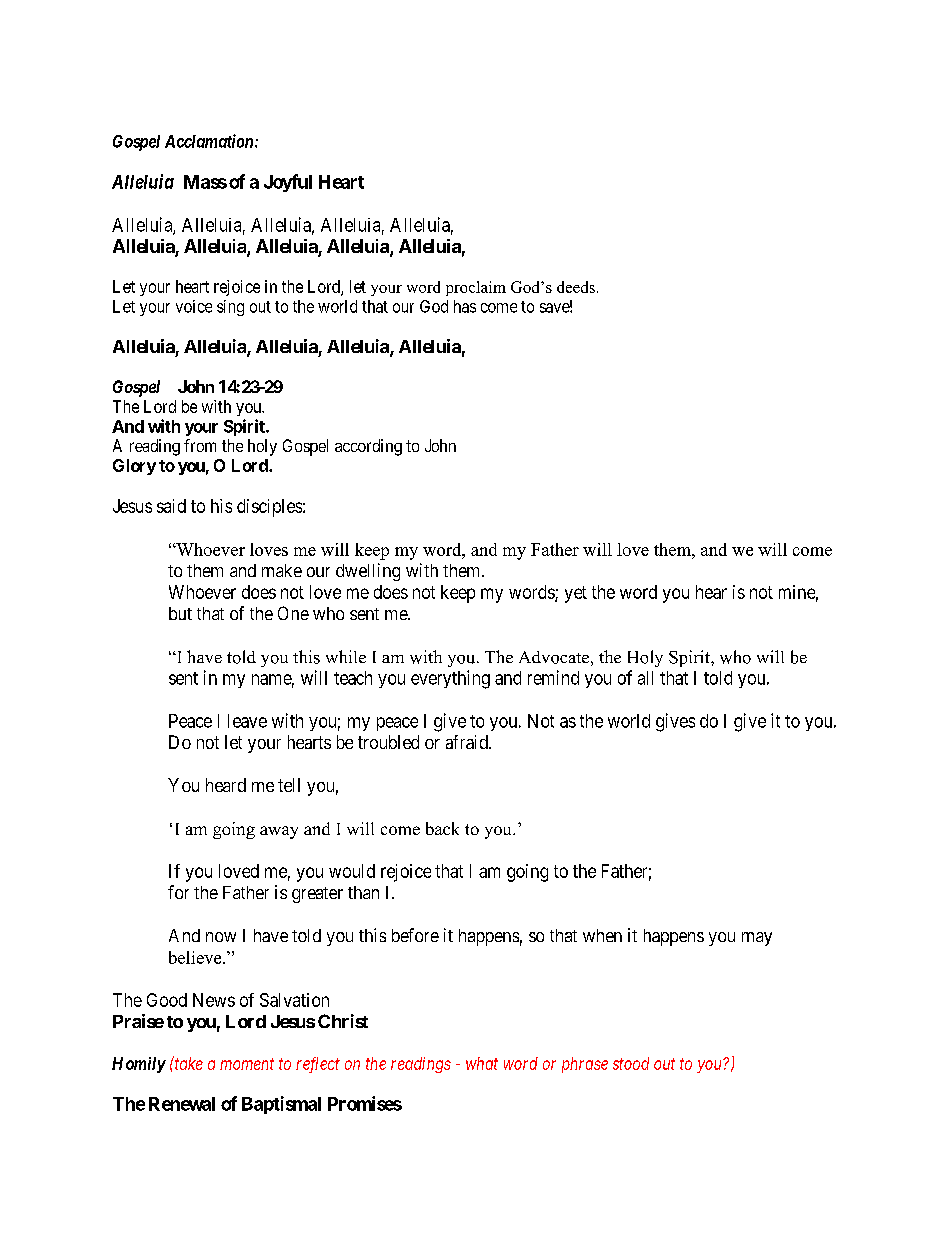 This page has width=952, height=1233. Describe the element at coordinates (602, 935) in the page. I see `when` at that location.
